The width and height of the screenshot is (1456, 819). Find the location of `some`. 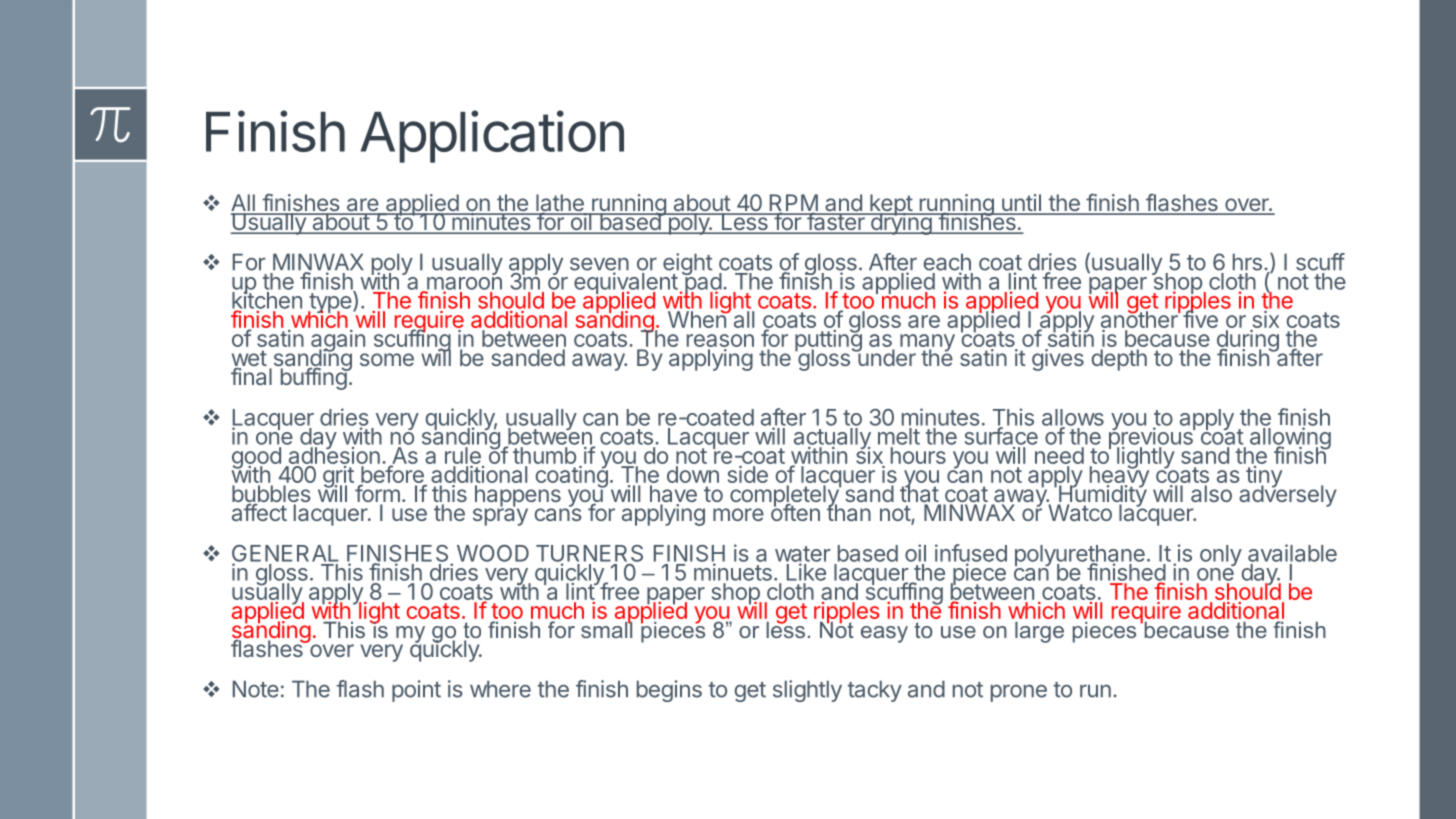

some is located at coordinates (387, 359).
